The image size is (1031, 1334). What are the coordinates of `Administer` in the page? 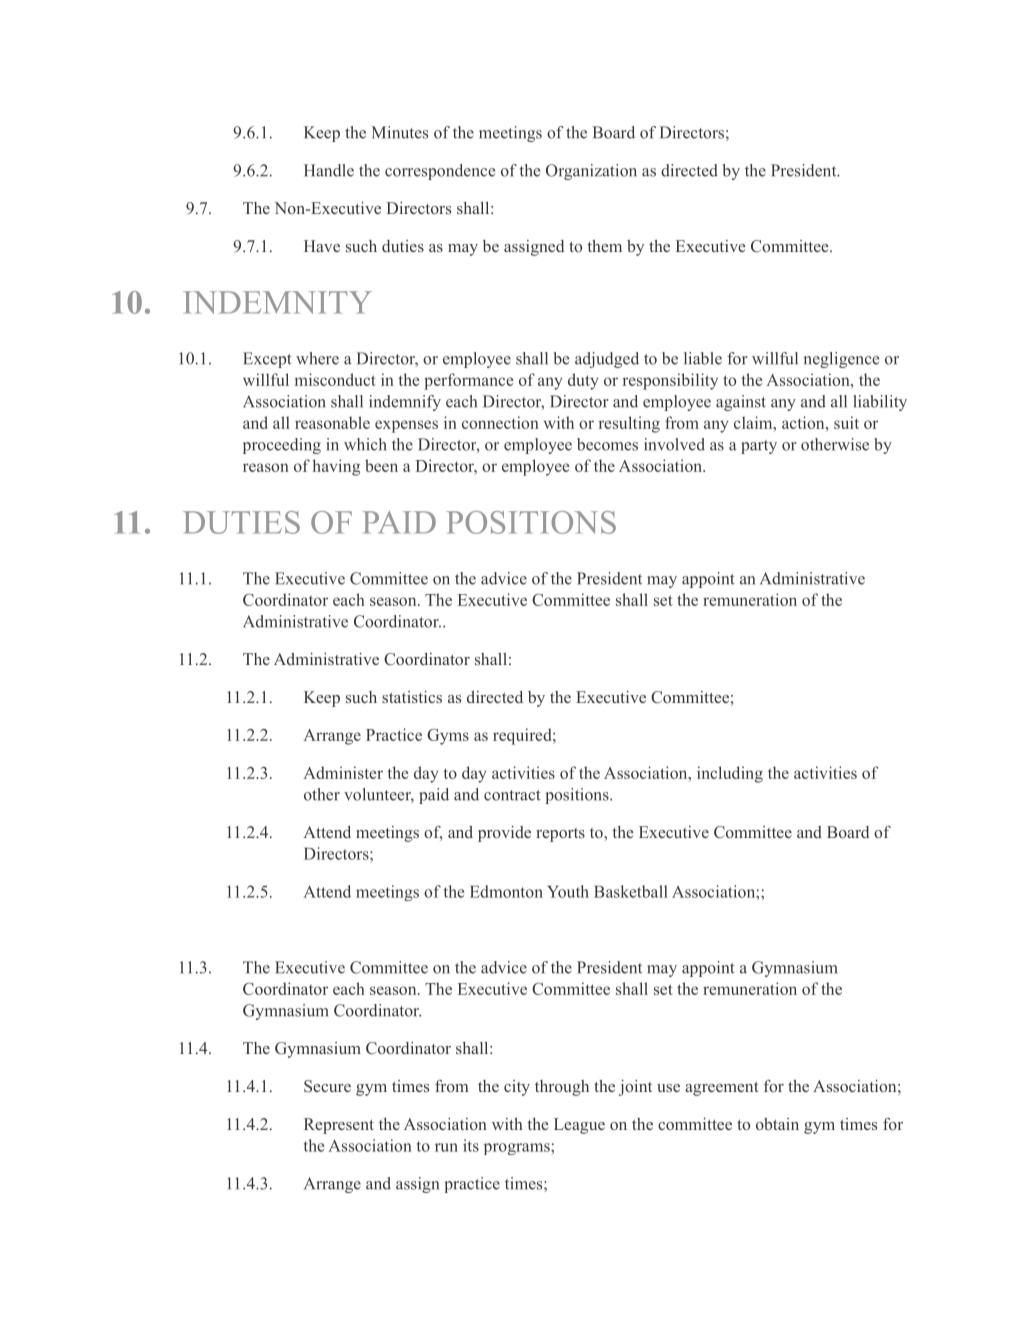 It's located at (343, 772).
